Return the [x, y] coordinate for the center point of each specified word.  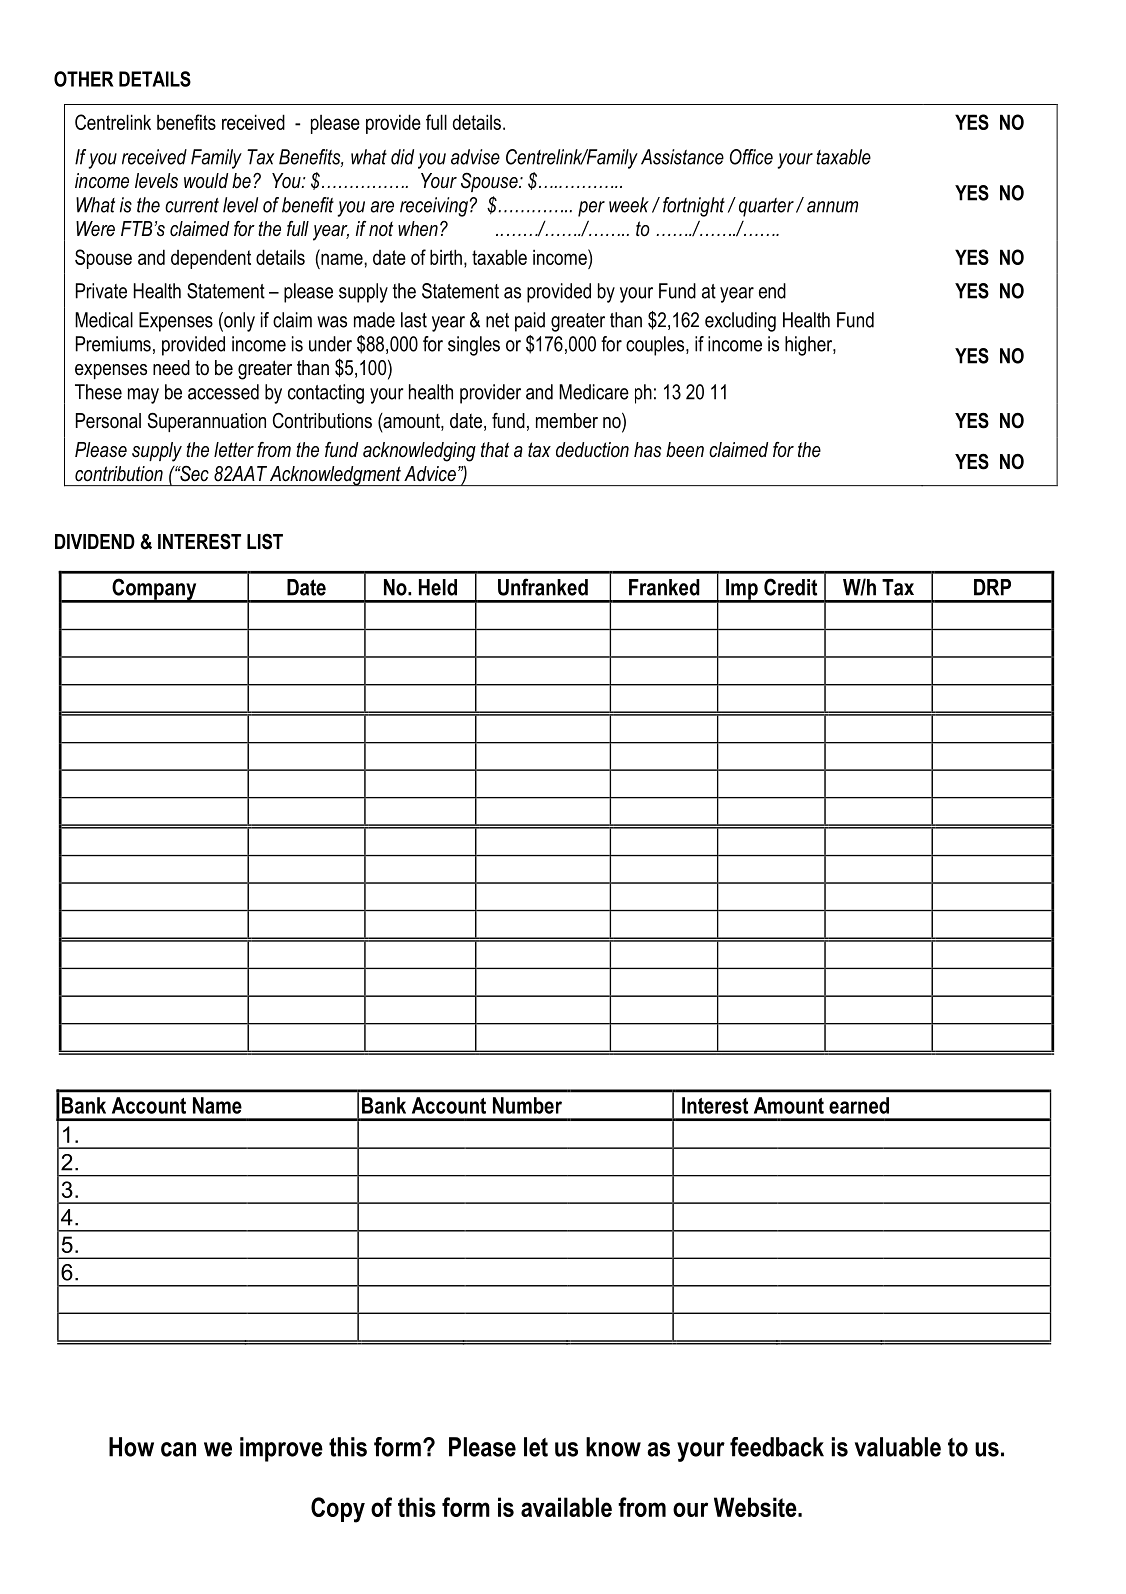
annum [832, 207]
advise [475, 157]
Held [438, 587]
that [495, 450]
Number [527, 1105]
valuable [898, 1447]
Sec [193, 474]
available [566, 1507]
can [178, 1449]
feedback [777, 1447]
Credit [790, 587]
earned [859, 1105]
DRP [992, 587]
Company [154, 590]
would [206, 181]
